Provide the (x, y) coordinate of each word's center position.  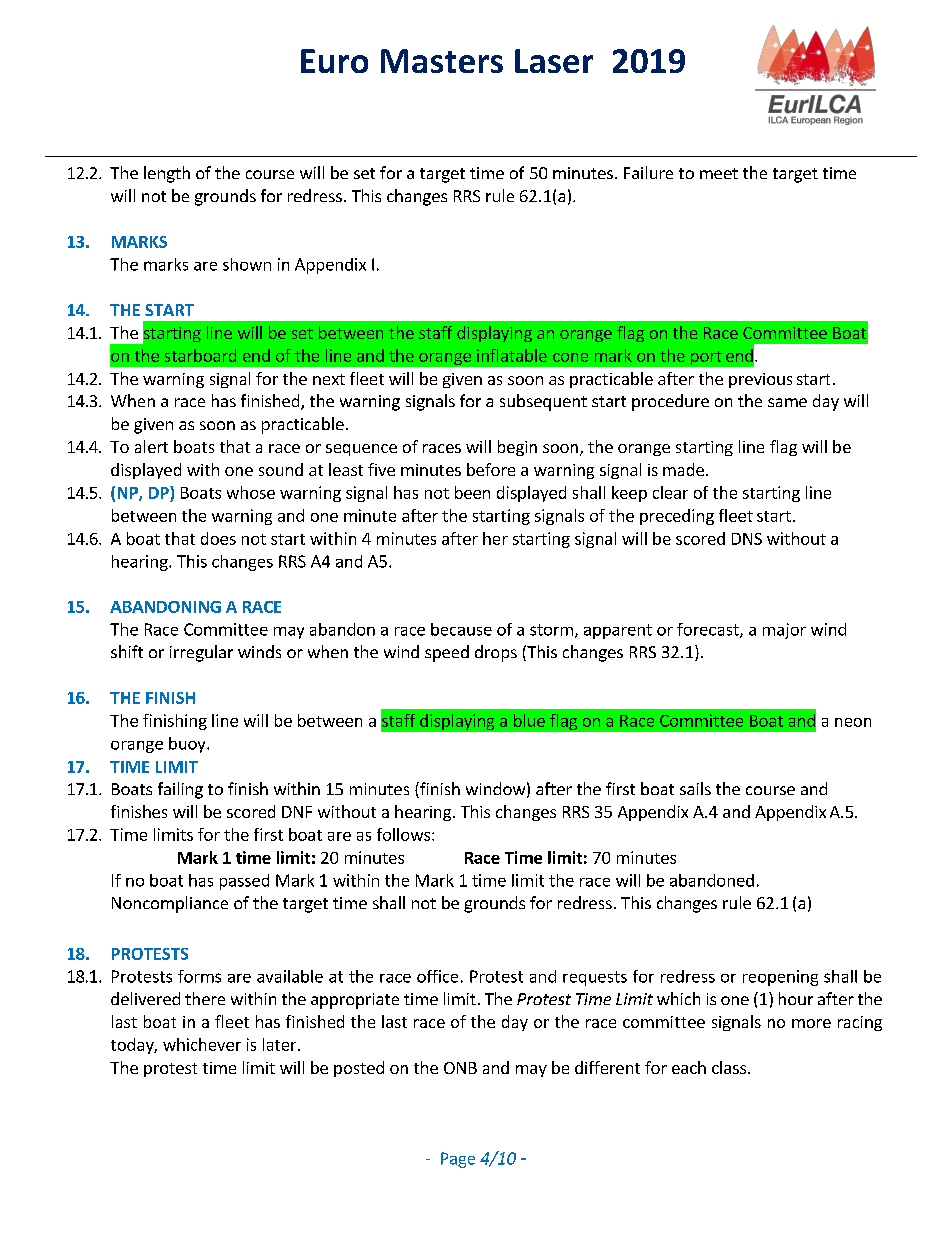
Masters (442, 61)
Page (458, 1160)
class (730, 1067)
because (461, 629)
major (784, 631)
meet (719, 173)
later (281, 1044)
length (167, 174)
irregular (201, 653)
